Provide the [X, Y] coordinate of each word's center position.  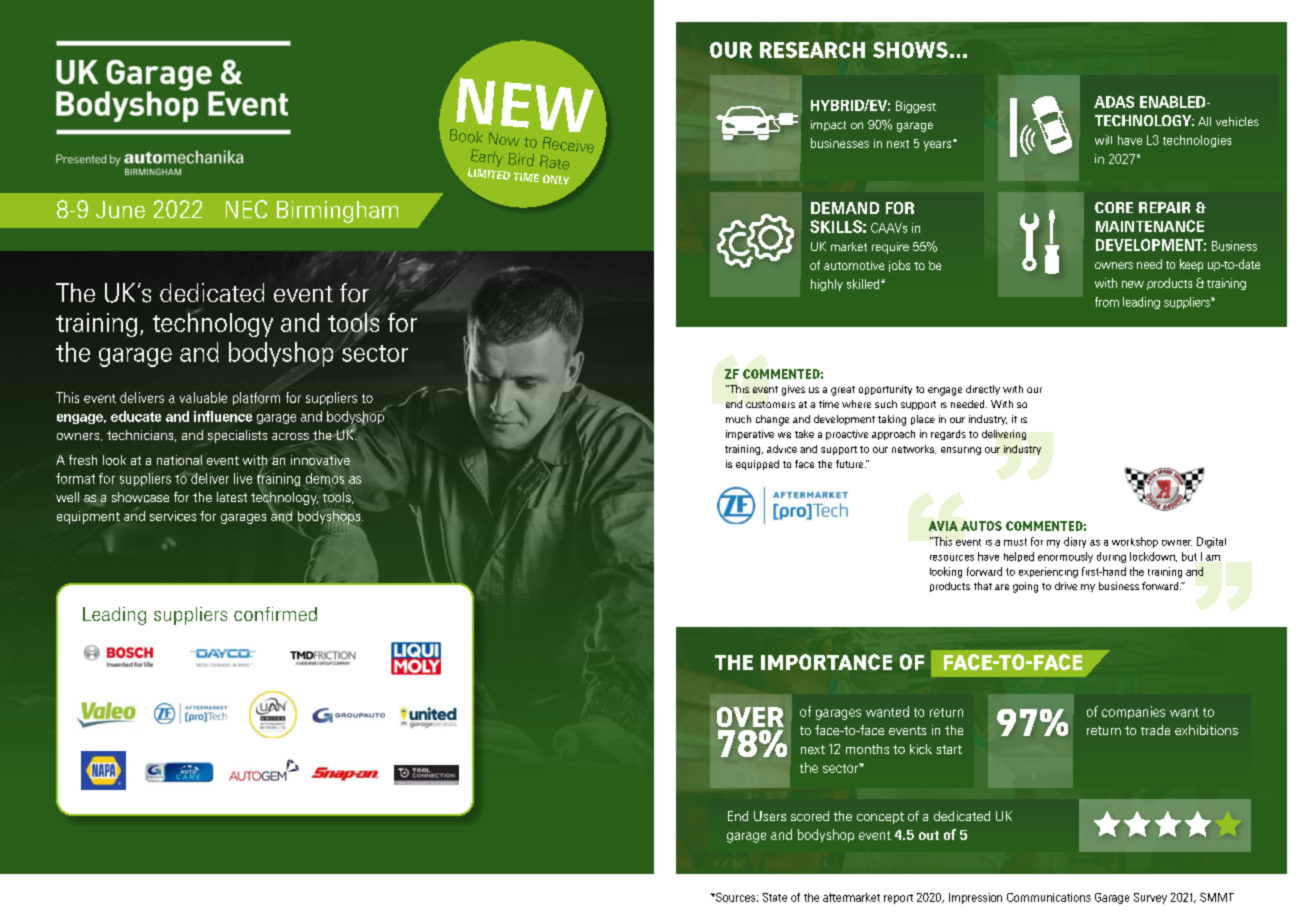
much [738, 419]
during [1111, 557]
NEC [246, 209]
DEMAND [845, 208]
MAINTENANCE [1150, 226]
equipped [757, 465]
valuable [203, 397]
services [173, 516]
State [775, 897]
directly [983, 390]
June [120, 209]
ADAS [1114, 102]
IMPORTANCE [826, 662]
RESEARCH [812, 50]
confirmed [275, 614]
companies [1133, 712]
